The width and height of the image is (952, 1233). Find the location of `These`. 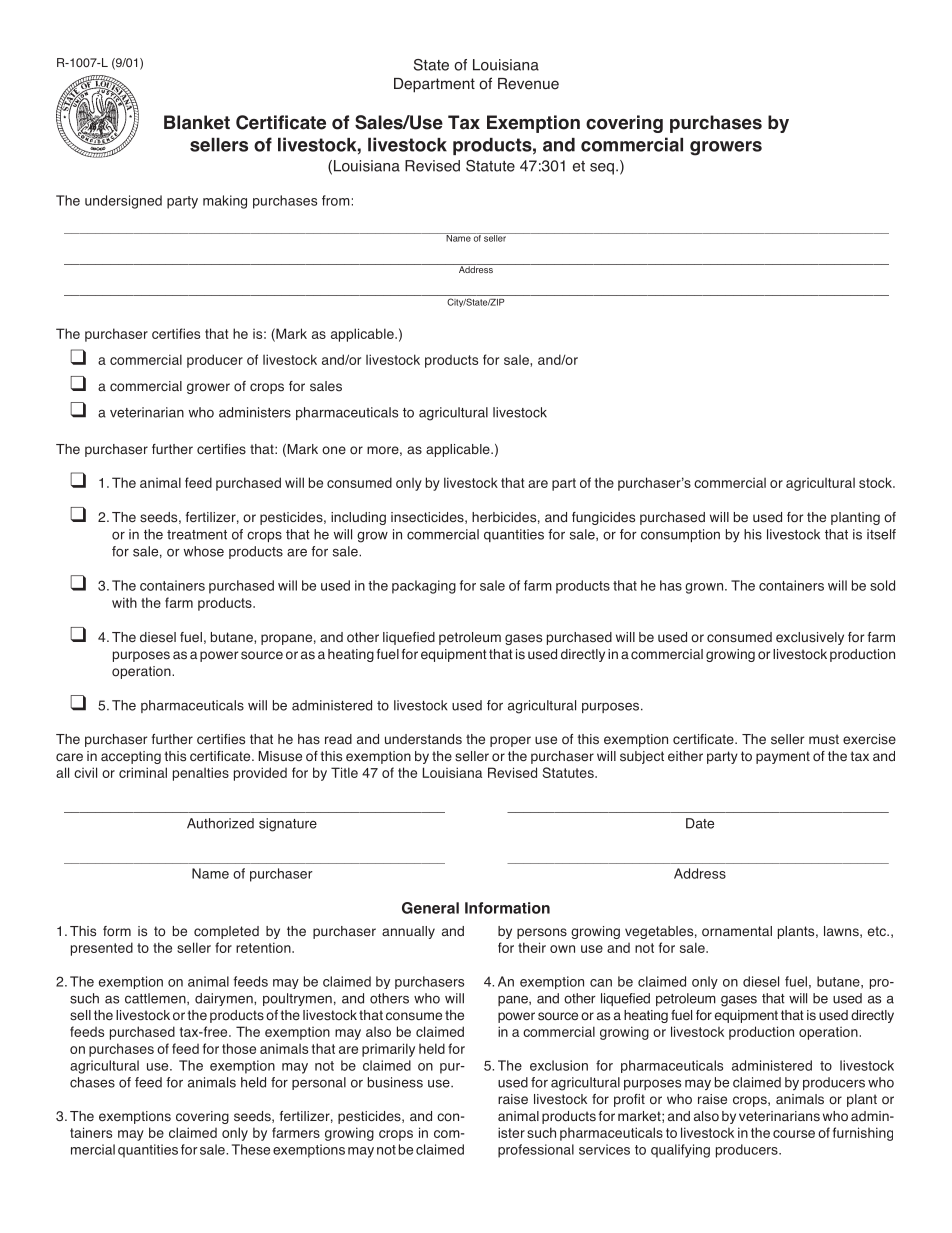

These is located at coordinates (251, 1149).
